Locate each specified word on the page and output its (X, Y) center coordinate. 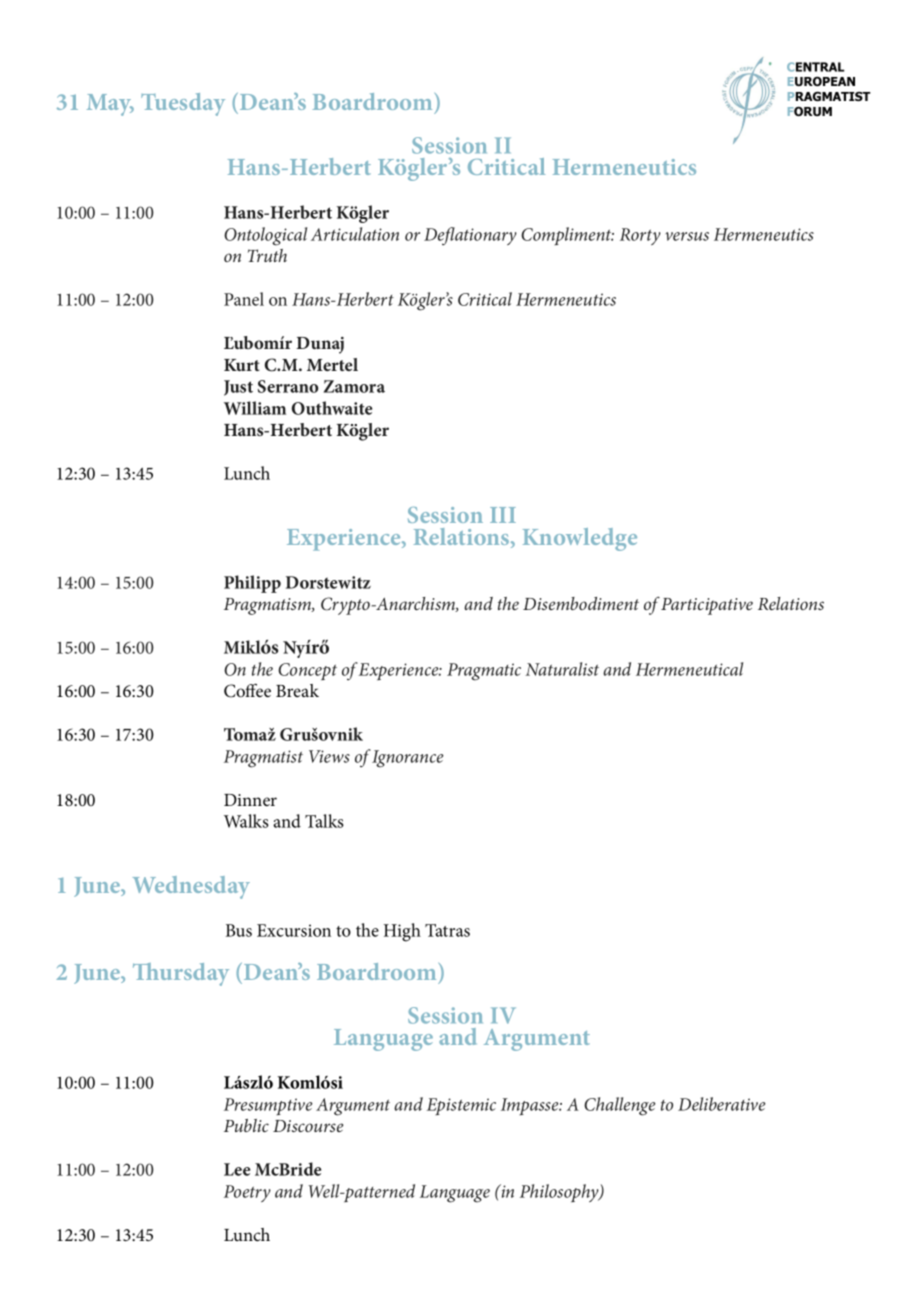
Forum (810, 111)
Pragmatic (484, 672)
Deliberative (721, 1104)
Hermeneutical (689, 669)
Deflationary (470, 236)
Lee (237, 1169)
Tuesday (183, 104)
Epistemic (461, 1106)
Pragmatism (268, 606)
